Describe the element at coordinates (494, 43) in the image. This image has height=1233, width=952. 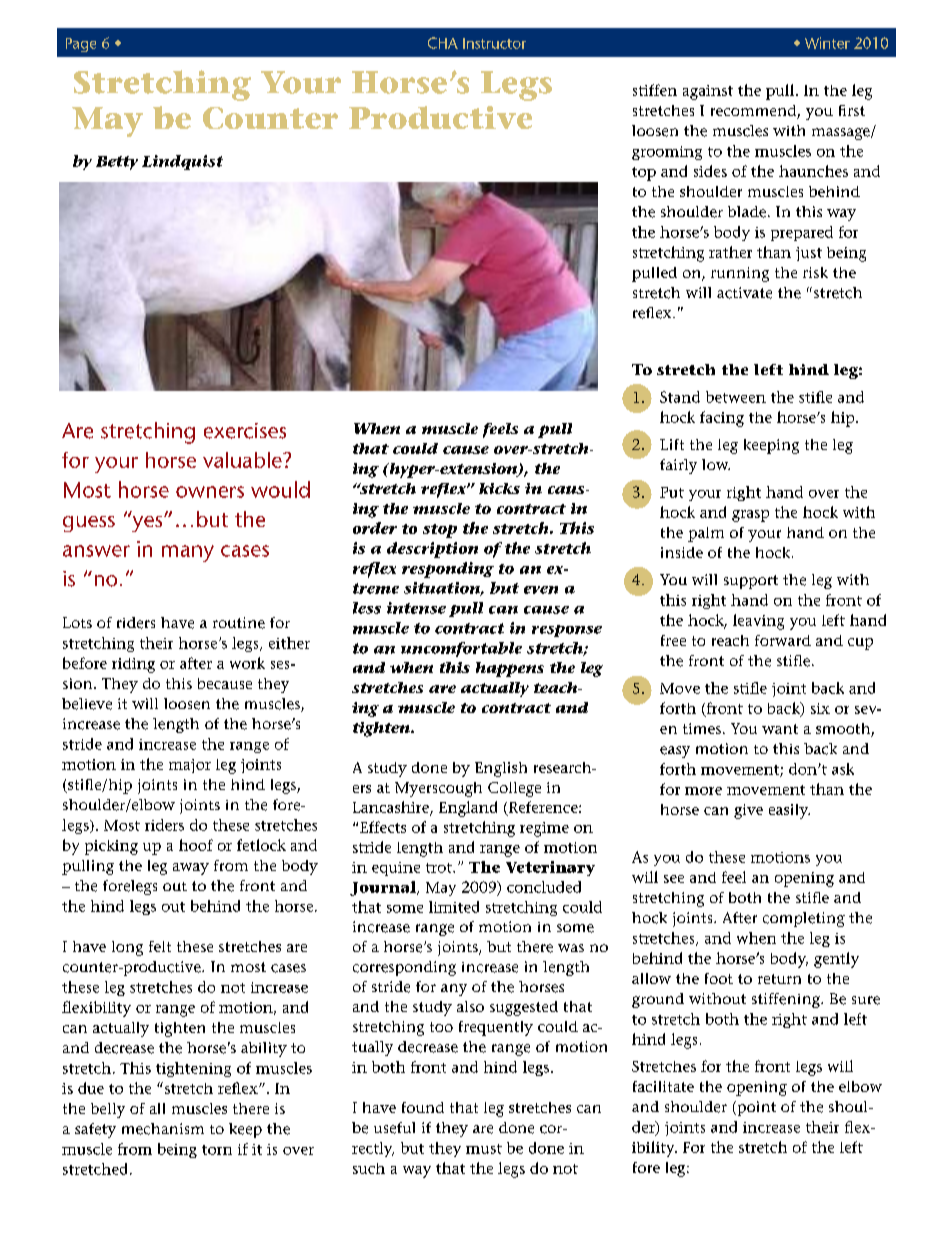
I see `Instructor` at that location.
